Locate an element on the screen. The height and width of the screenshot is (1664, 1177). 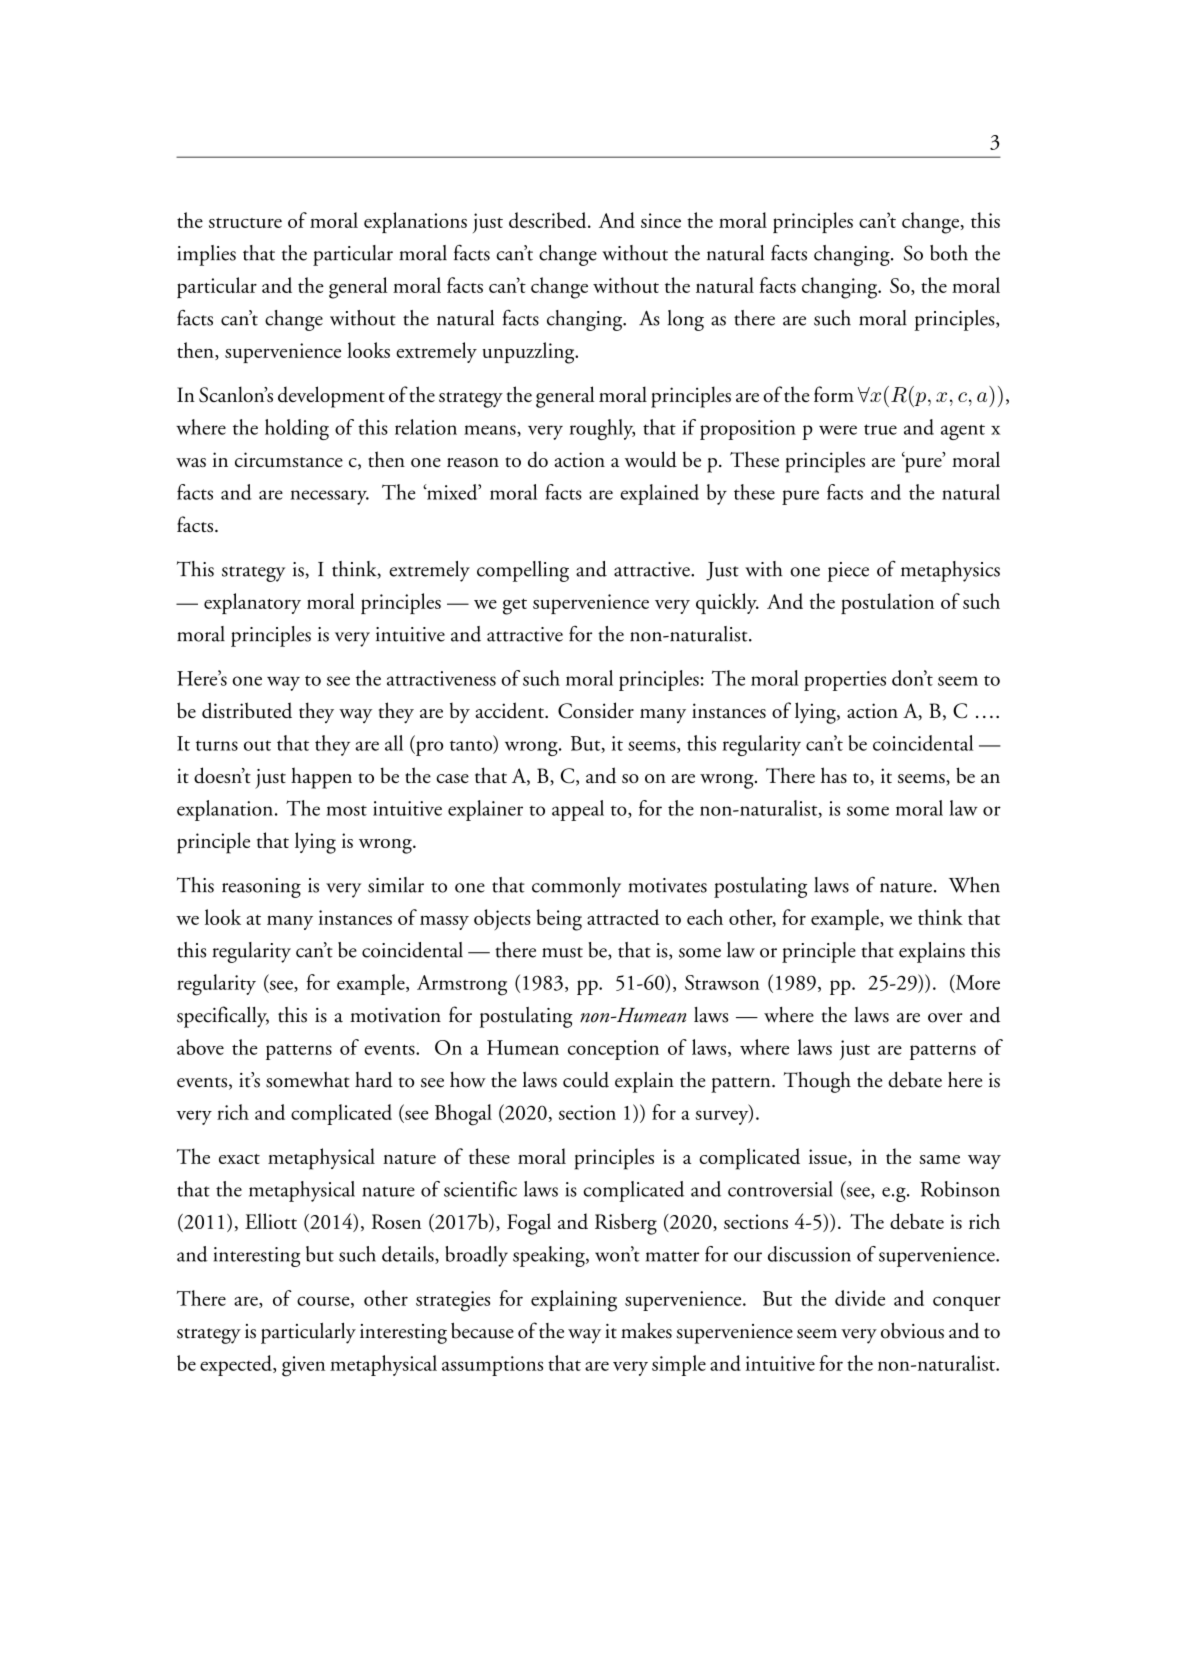
given is located at coordinates (303, 1366).
